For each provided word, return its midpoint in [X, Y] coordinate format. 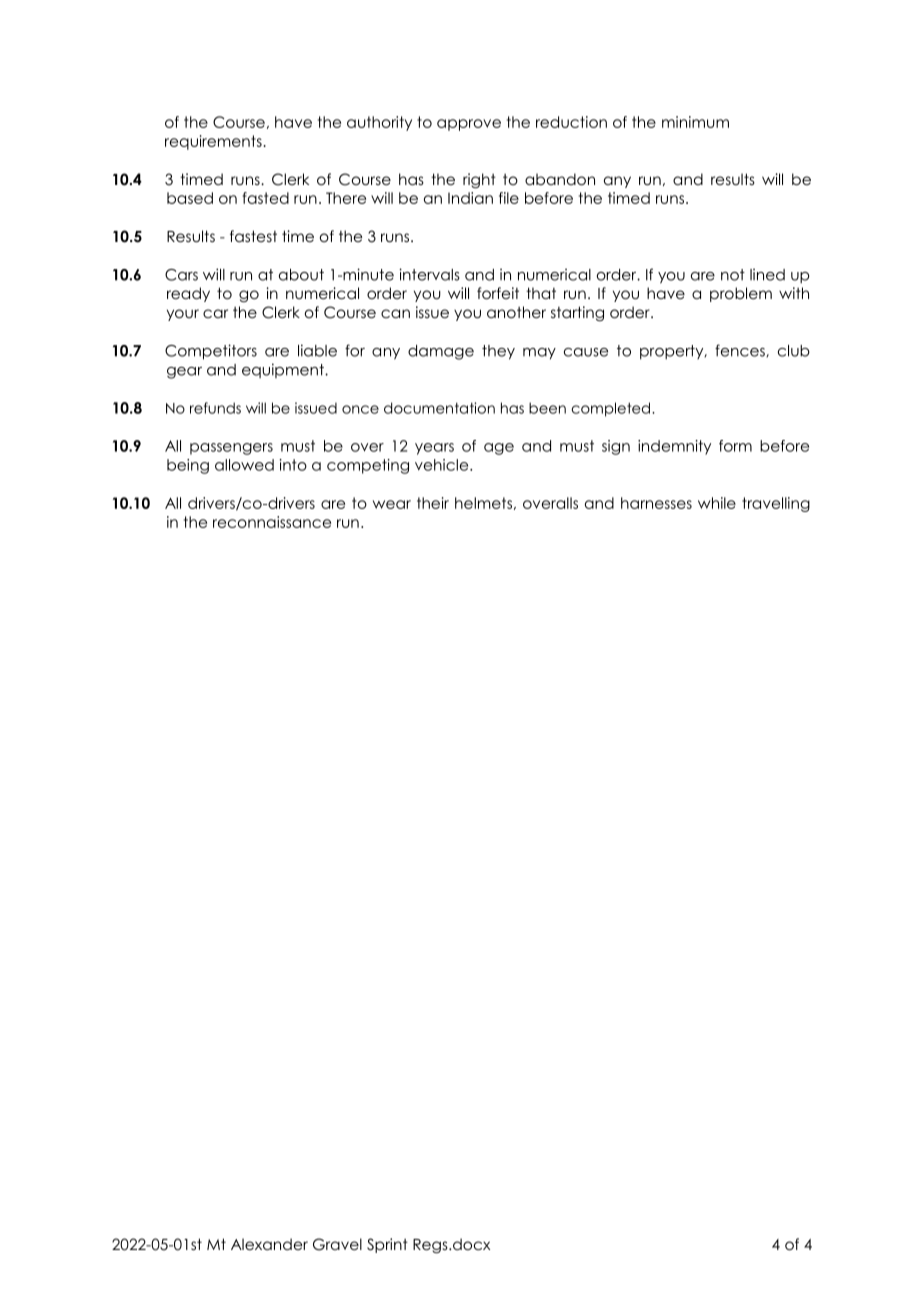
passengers [231, 449]
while [717, 503]
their [433, 503]
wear [392, 504]
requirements [213, 142]
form [735, 446]
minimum [695, 122]
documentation [439, 408]
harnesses [656, 503]
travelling [776, 504]
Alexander [269, 1244]
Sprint [387, 1245]
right [479, 181]
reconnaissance [272, 522]
